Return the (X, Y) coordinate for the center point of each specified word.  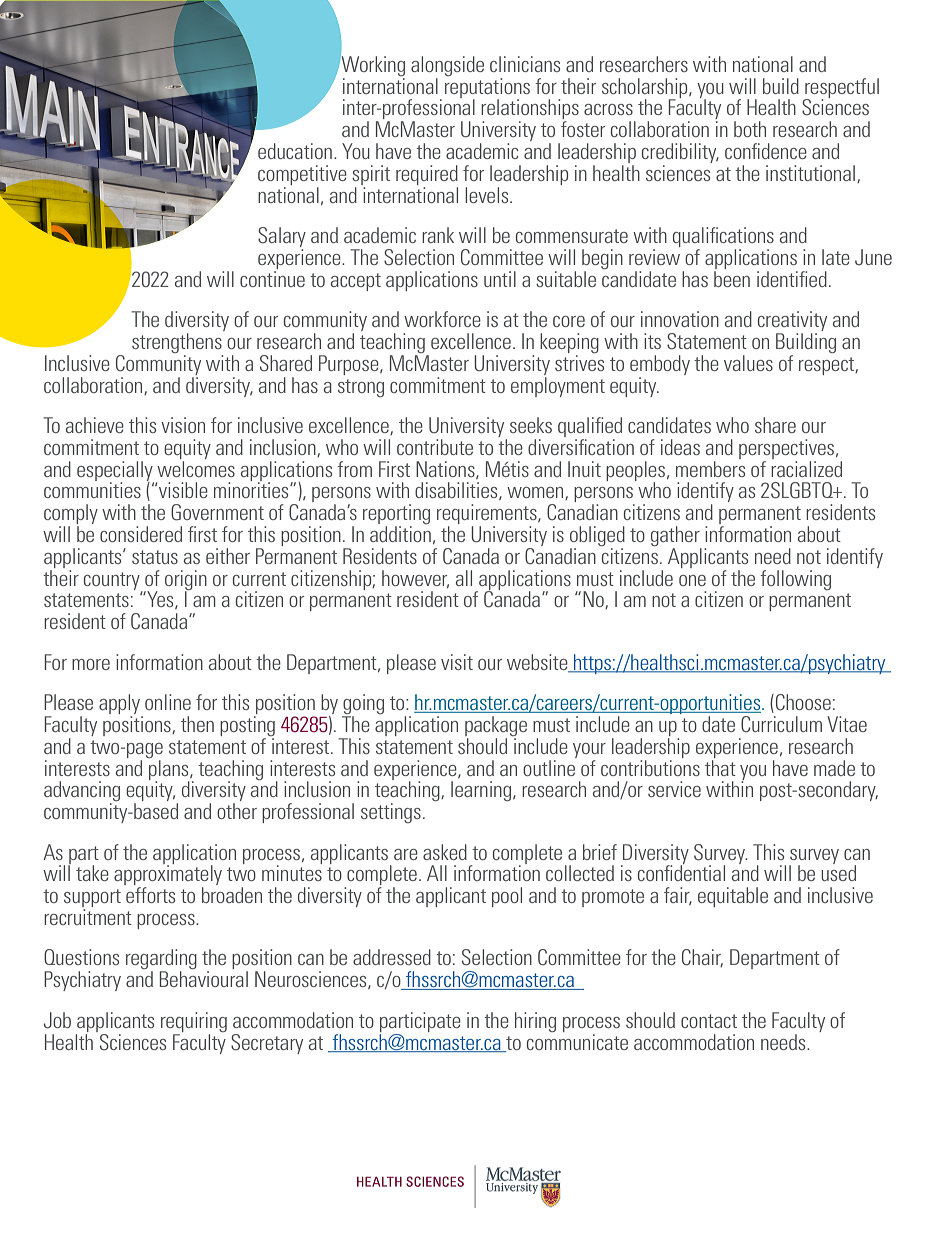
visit (457, 662)
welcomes (196, 467)
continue (272, 277)
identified (792, 279)
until (500, 279)
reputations (487, 87)
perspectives (788, 449)
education (295, 151)
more (91, 664)
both (750, 129)
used (838, 872)
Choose (803, 702)
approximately (168, 875)
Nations (446, 470)
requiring (194, 1022)
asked (445, 852)
